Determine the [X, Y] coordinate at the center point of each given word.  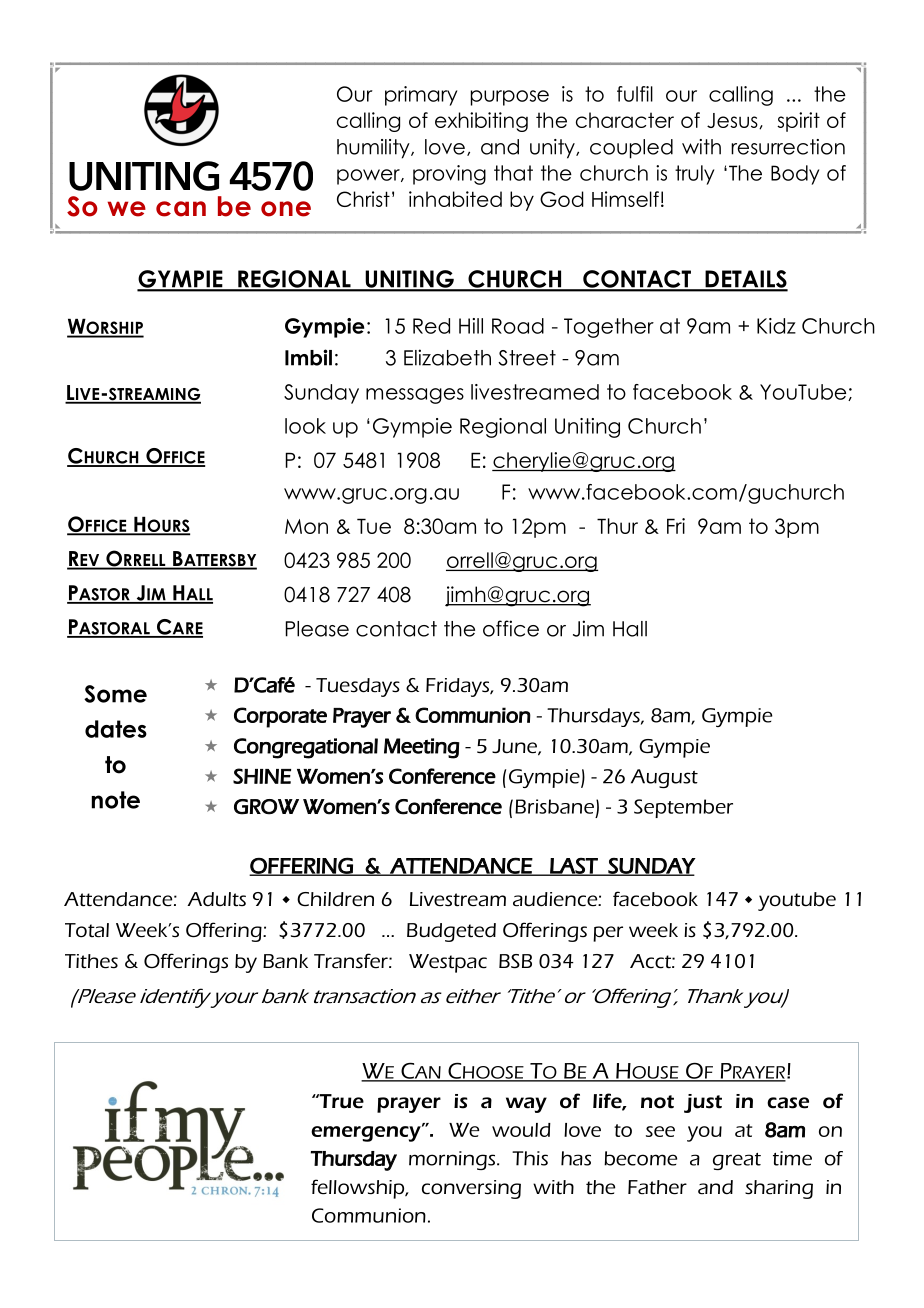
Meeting [422, 748]
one [286, 209]
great [737, 1161]
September [683, 808]
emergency [367, 1133]
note [116, 800]
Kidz [776, 326]
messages [415, 396]
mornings [453, 1160]
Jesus [733, 121]
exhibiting [481, 122]
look [305, 426]
